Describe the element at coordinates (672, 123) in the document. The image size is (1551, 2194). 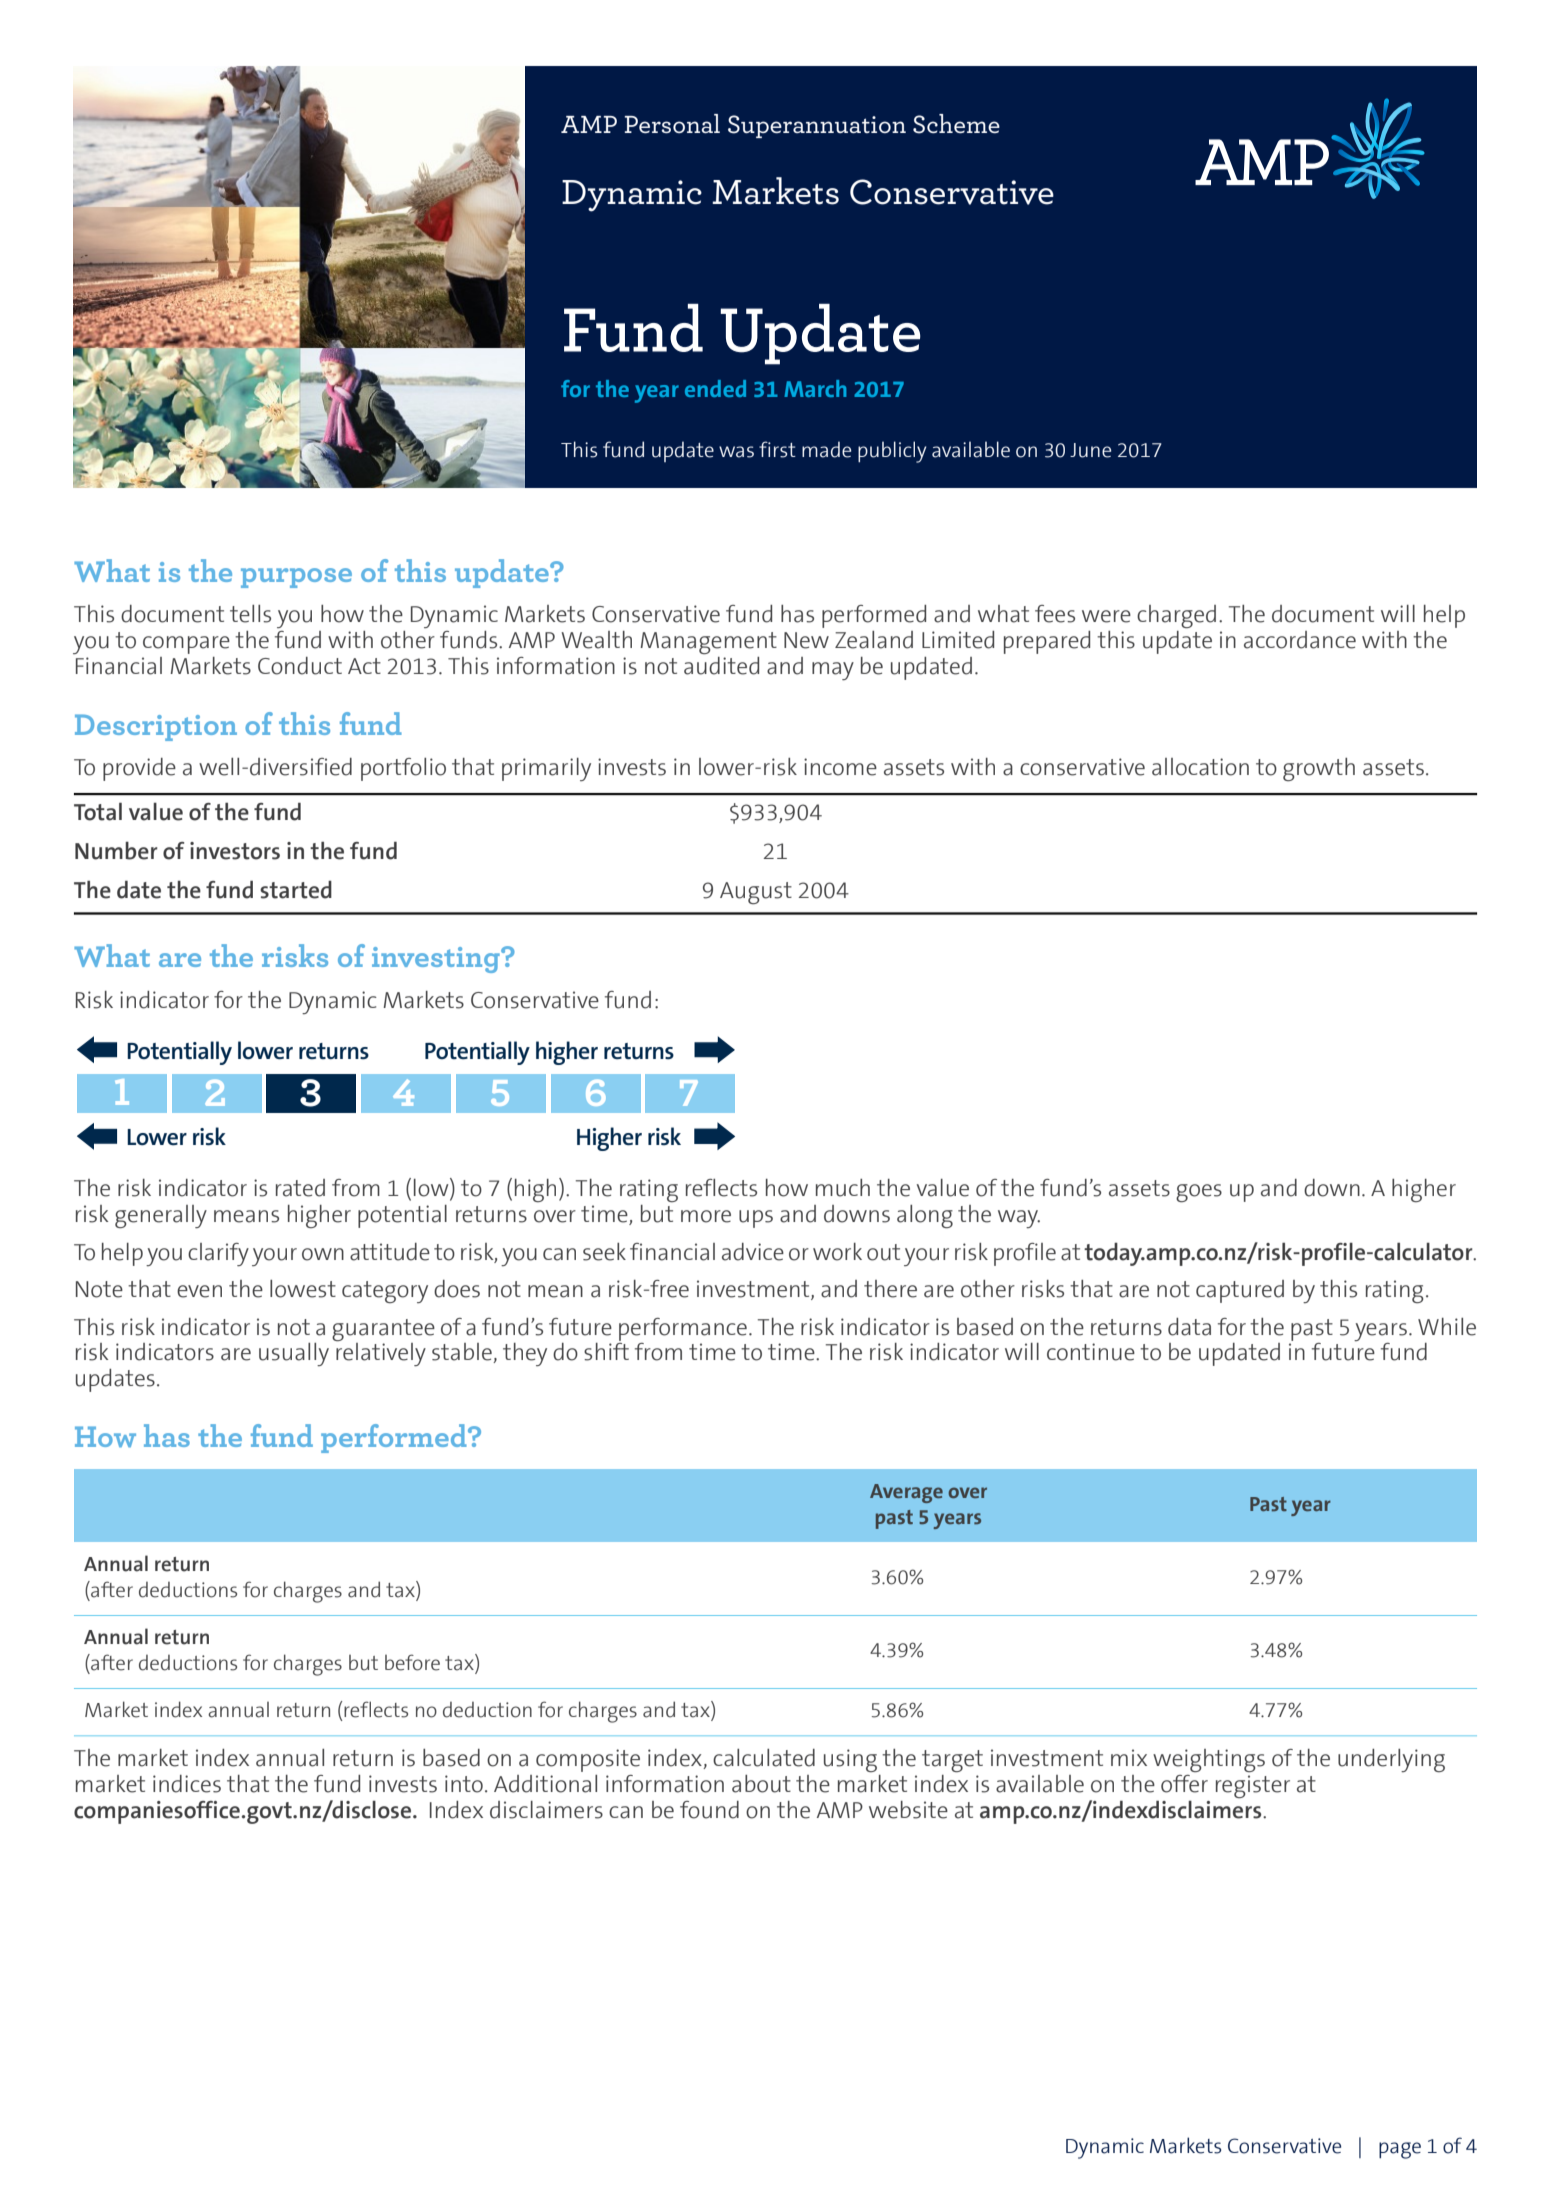
I see `Personal` at that location.
